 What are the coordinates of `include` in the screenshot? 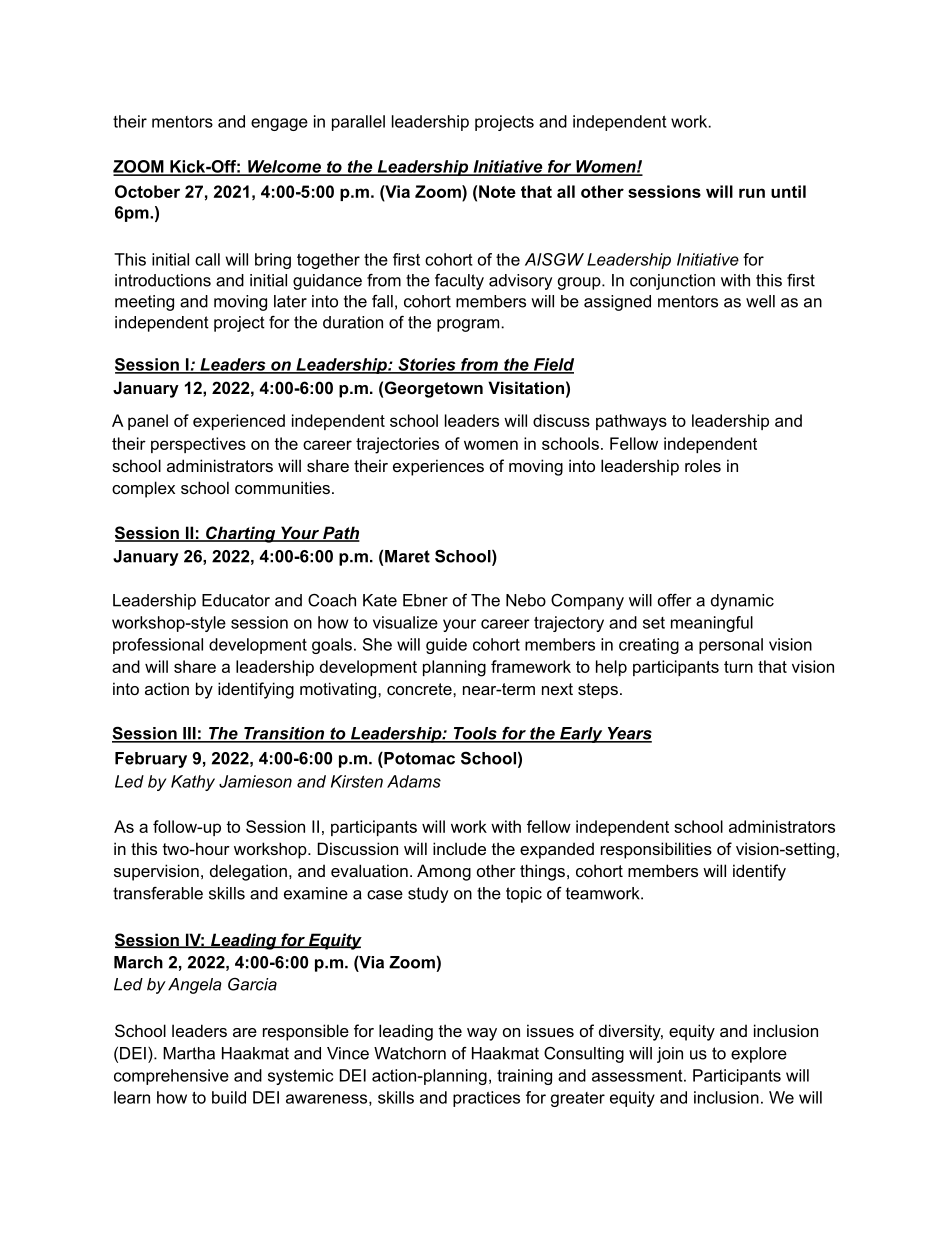 It's located at (459, 848).
